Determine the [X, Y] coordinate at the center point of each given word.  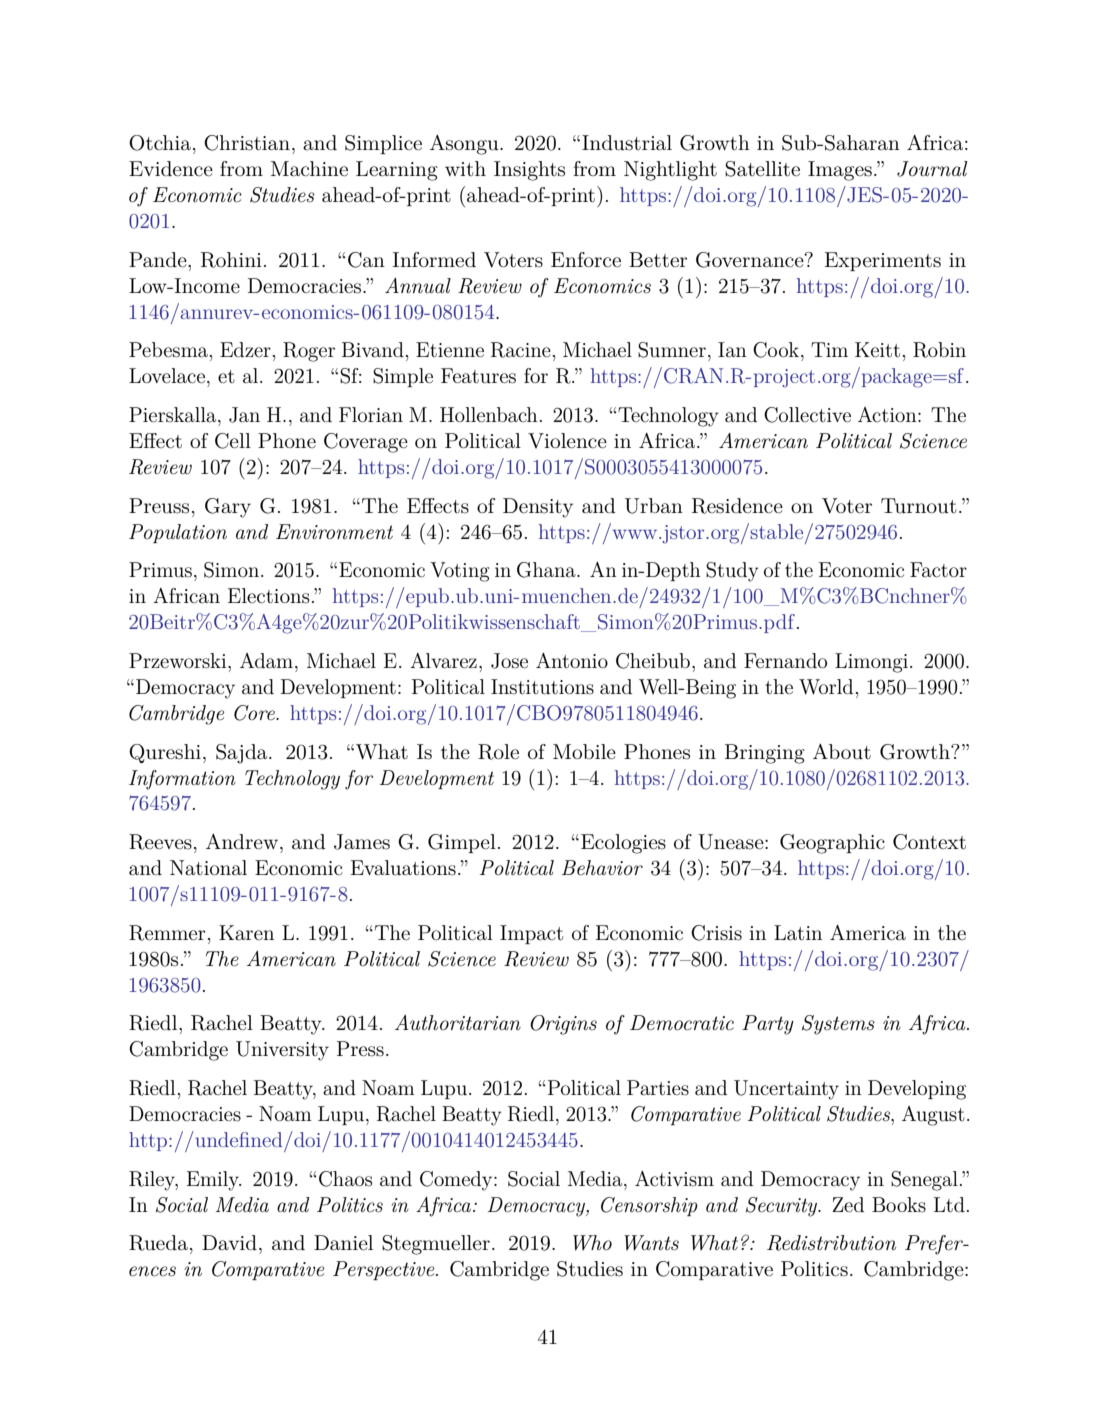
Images [840, 171]
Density [538, 508]
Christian [247, 143]
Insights [529, 171]
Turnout [919, 506]
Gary [228, 508]
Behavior [602, 868]
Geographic [832, 844]
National [208, 868]
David [229, 1242]
